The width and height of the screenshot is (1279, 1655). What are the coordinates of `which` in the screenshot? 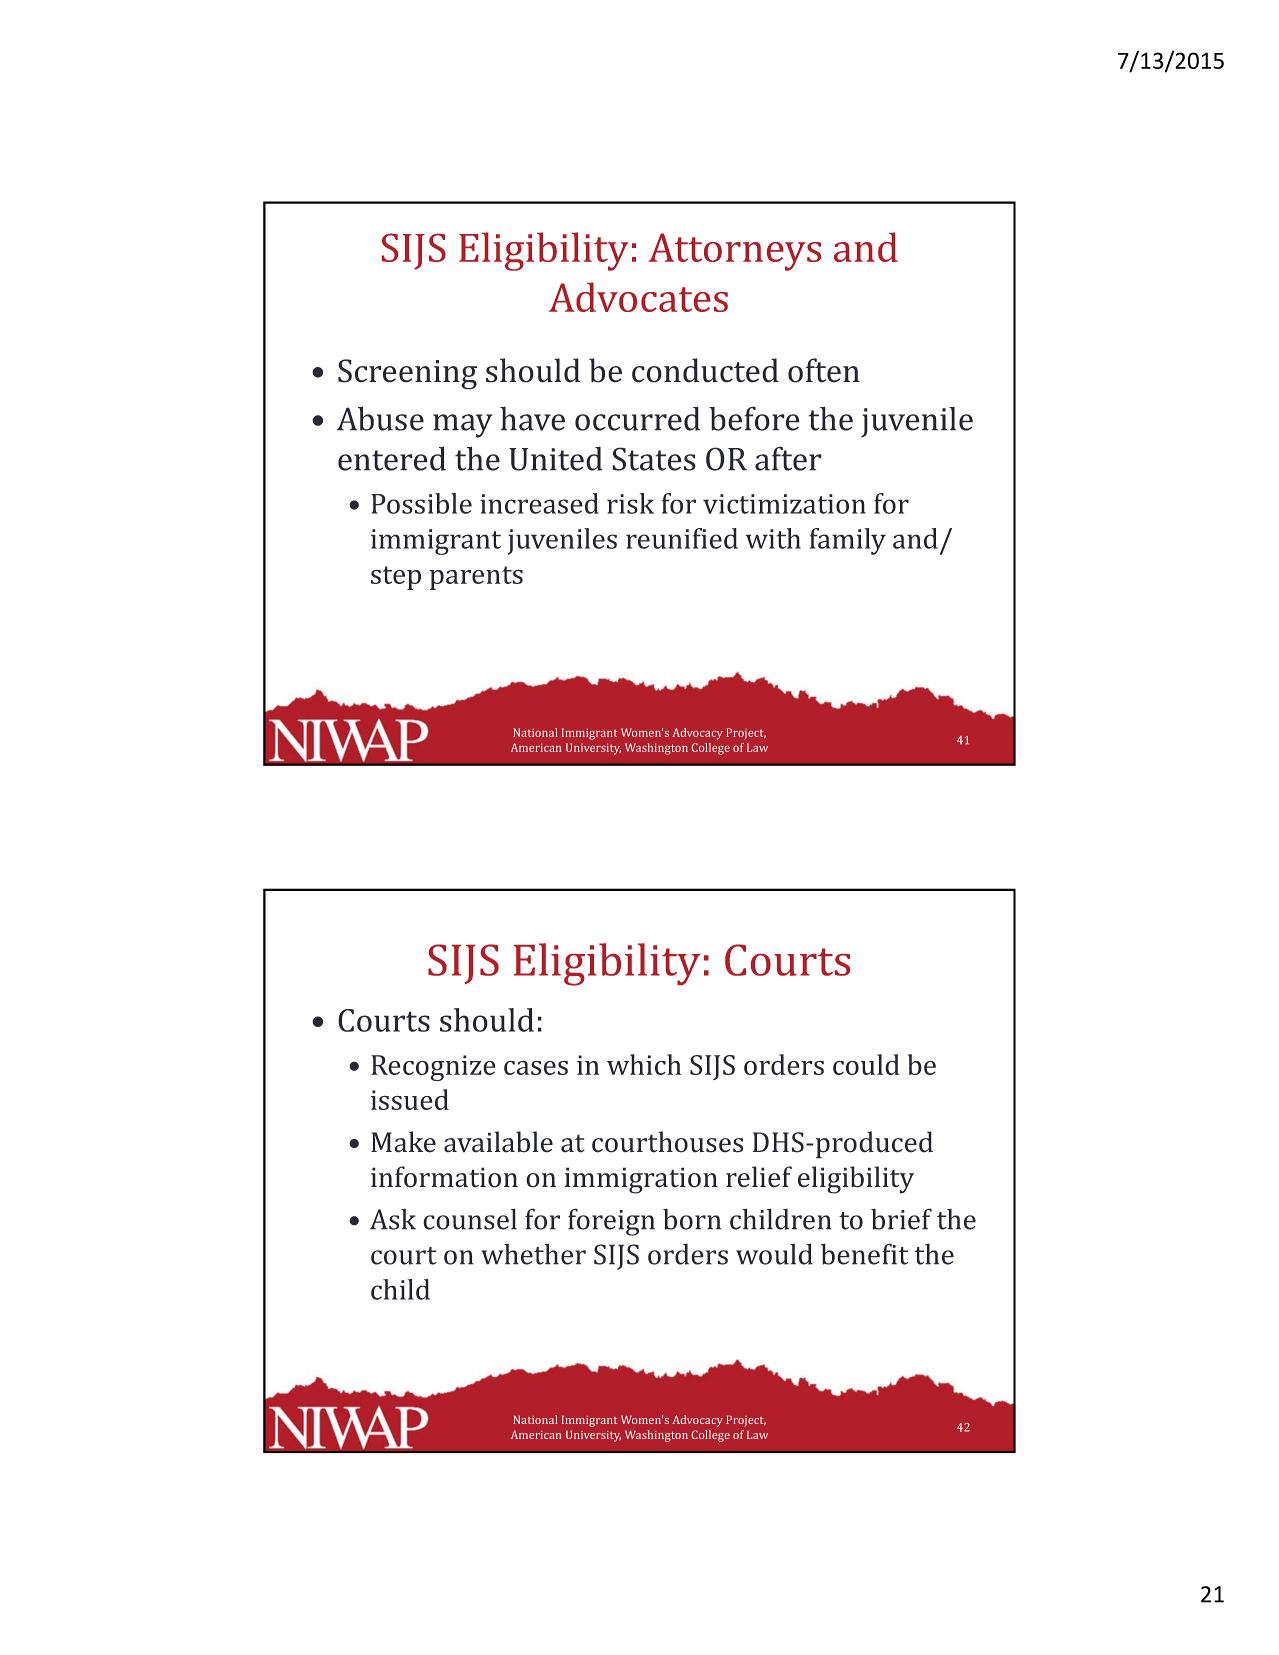 It's located at (644, 1064).
